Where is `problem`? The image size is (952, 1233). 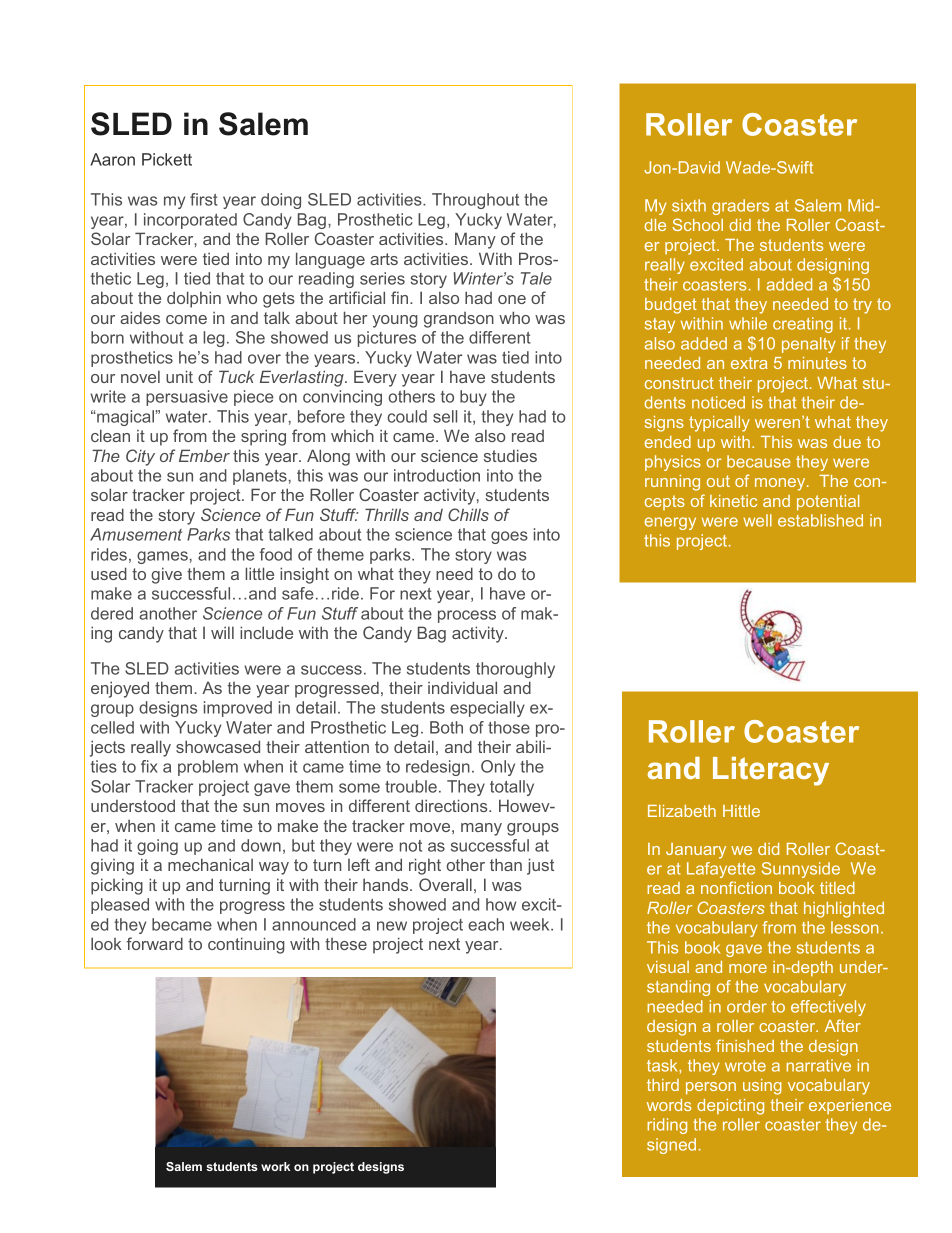 problem is located at coordinates (208, 768).
